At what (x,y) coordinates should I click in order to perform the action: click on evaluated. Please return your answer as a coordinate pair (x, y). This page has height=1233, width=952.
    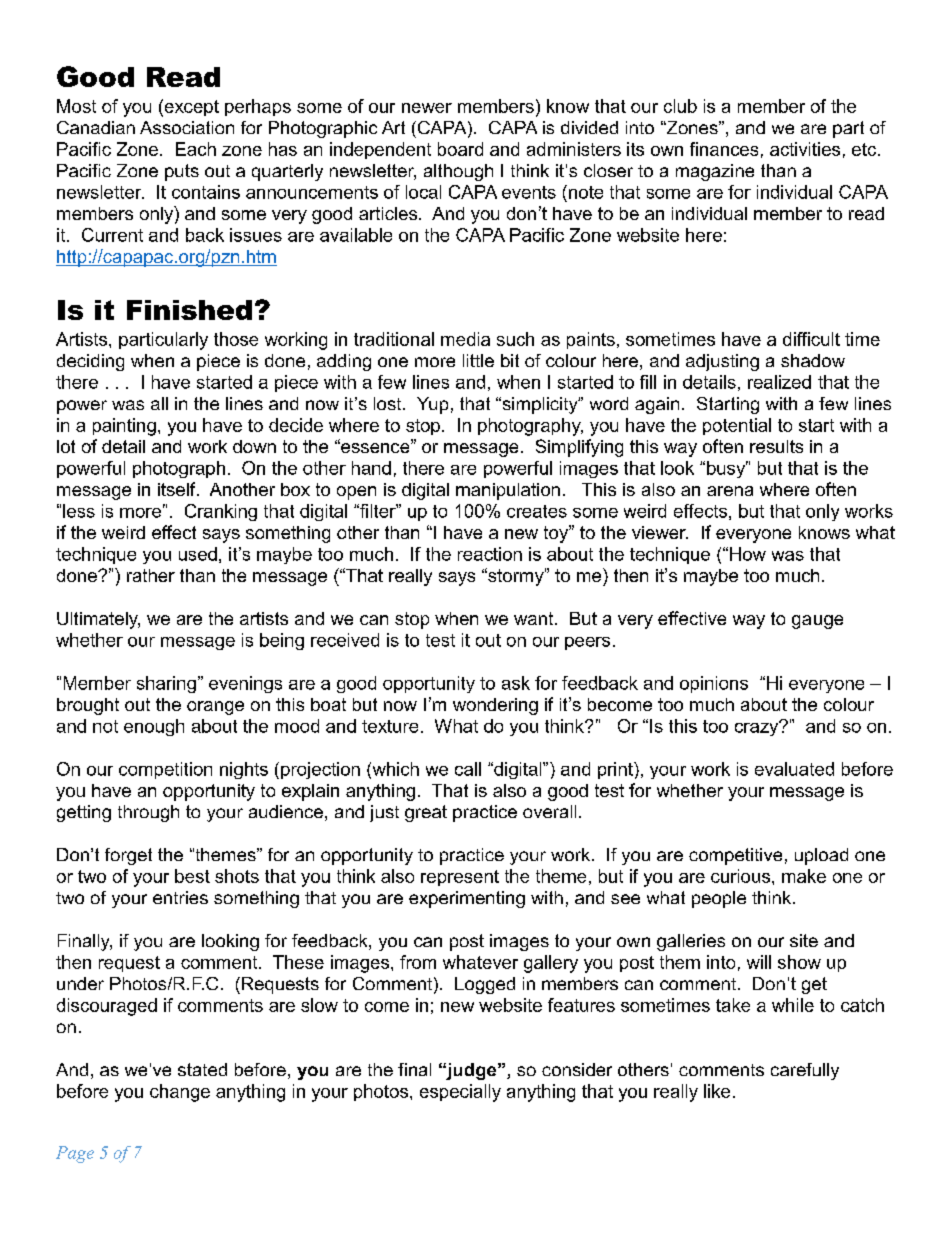
    Looking at the image, I should click on (794, 769).
